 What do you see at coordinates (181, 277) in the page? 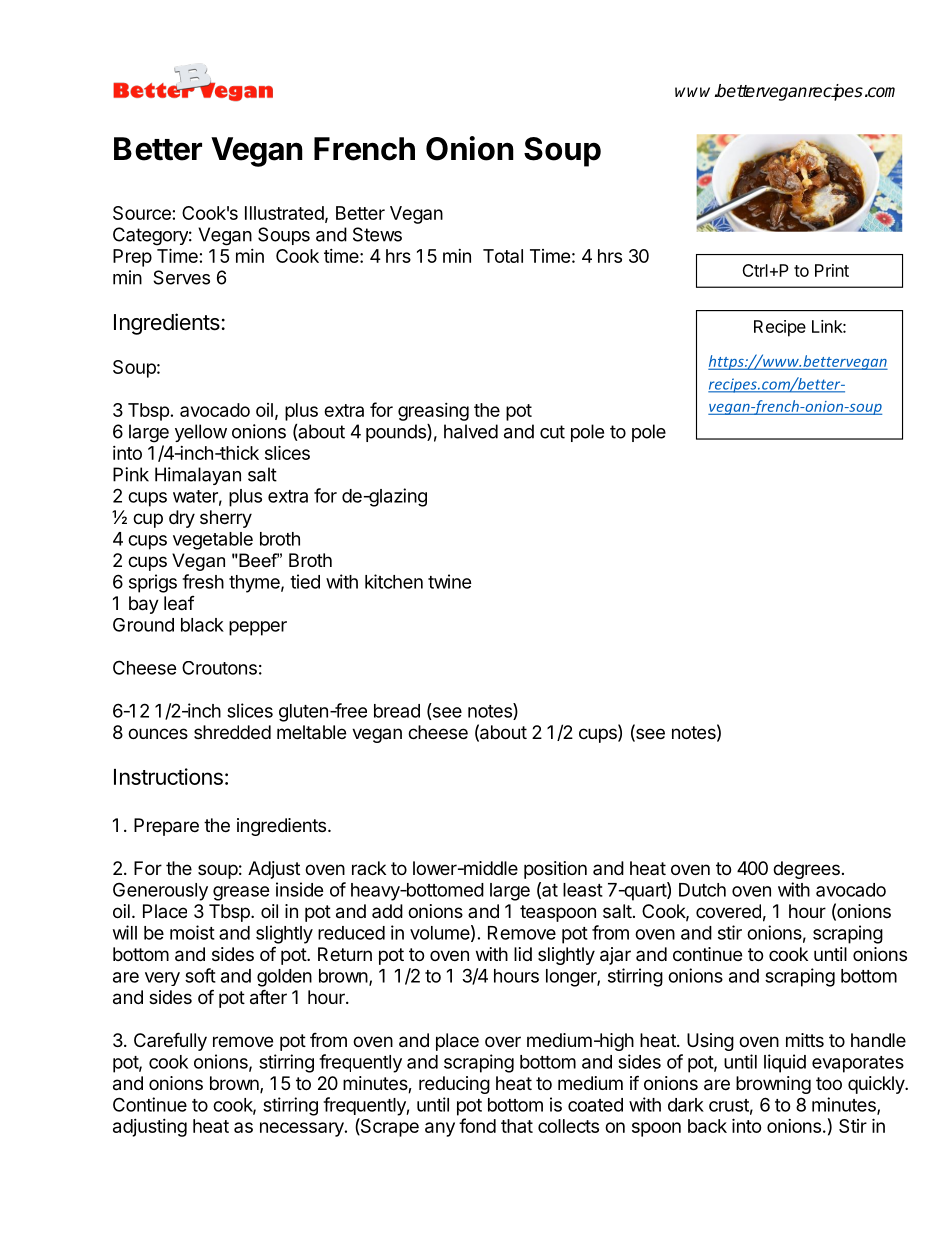
I see `Serves` at bounding box center [181, 277].
